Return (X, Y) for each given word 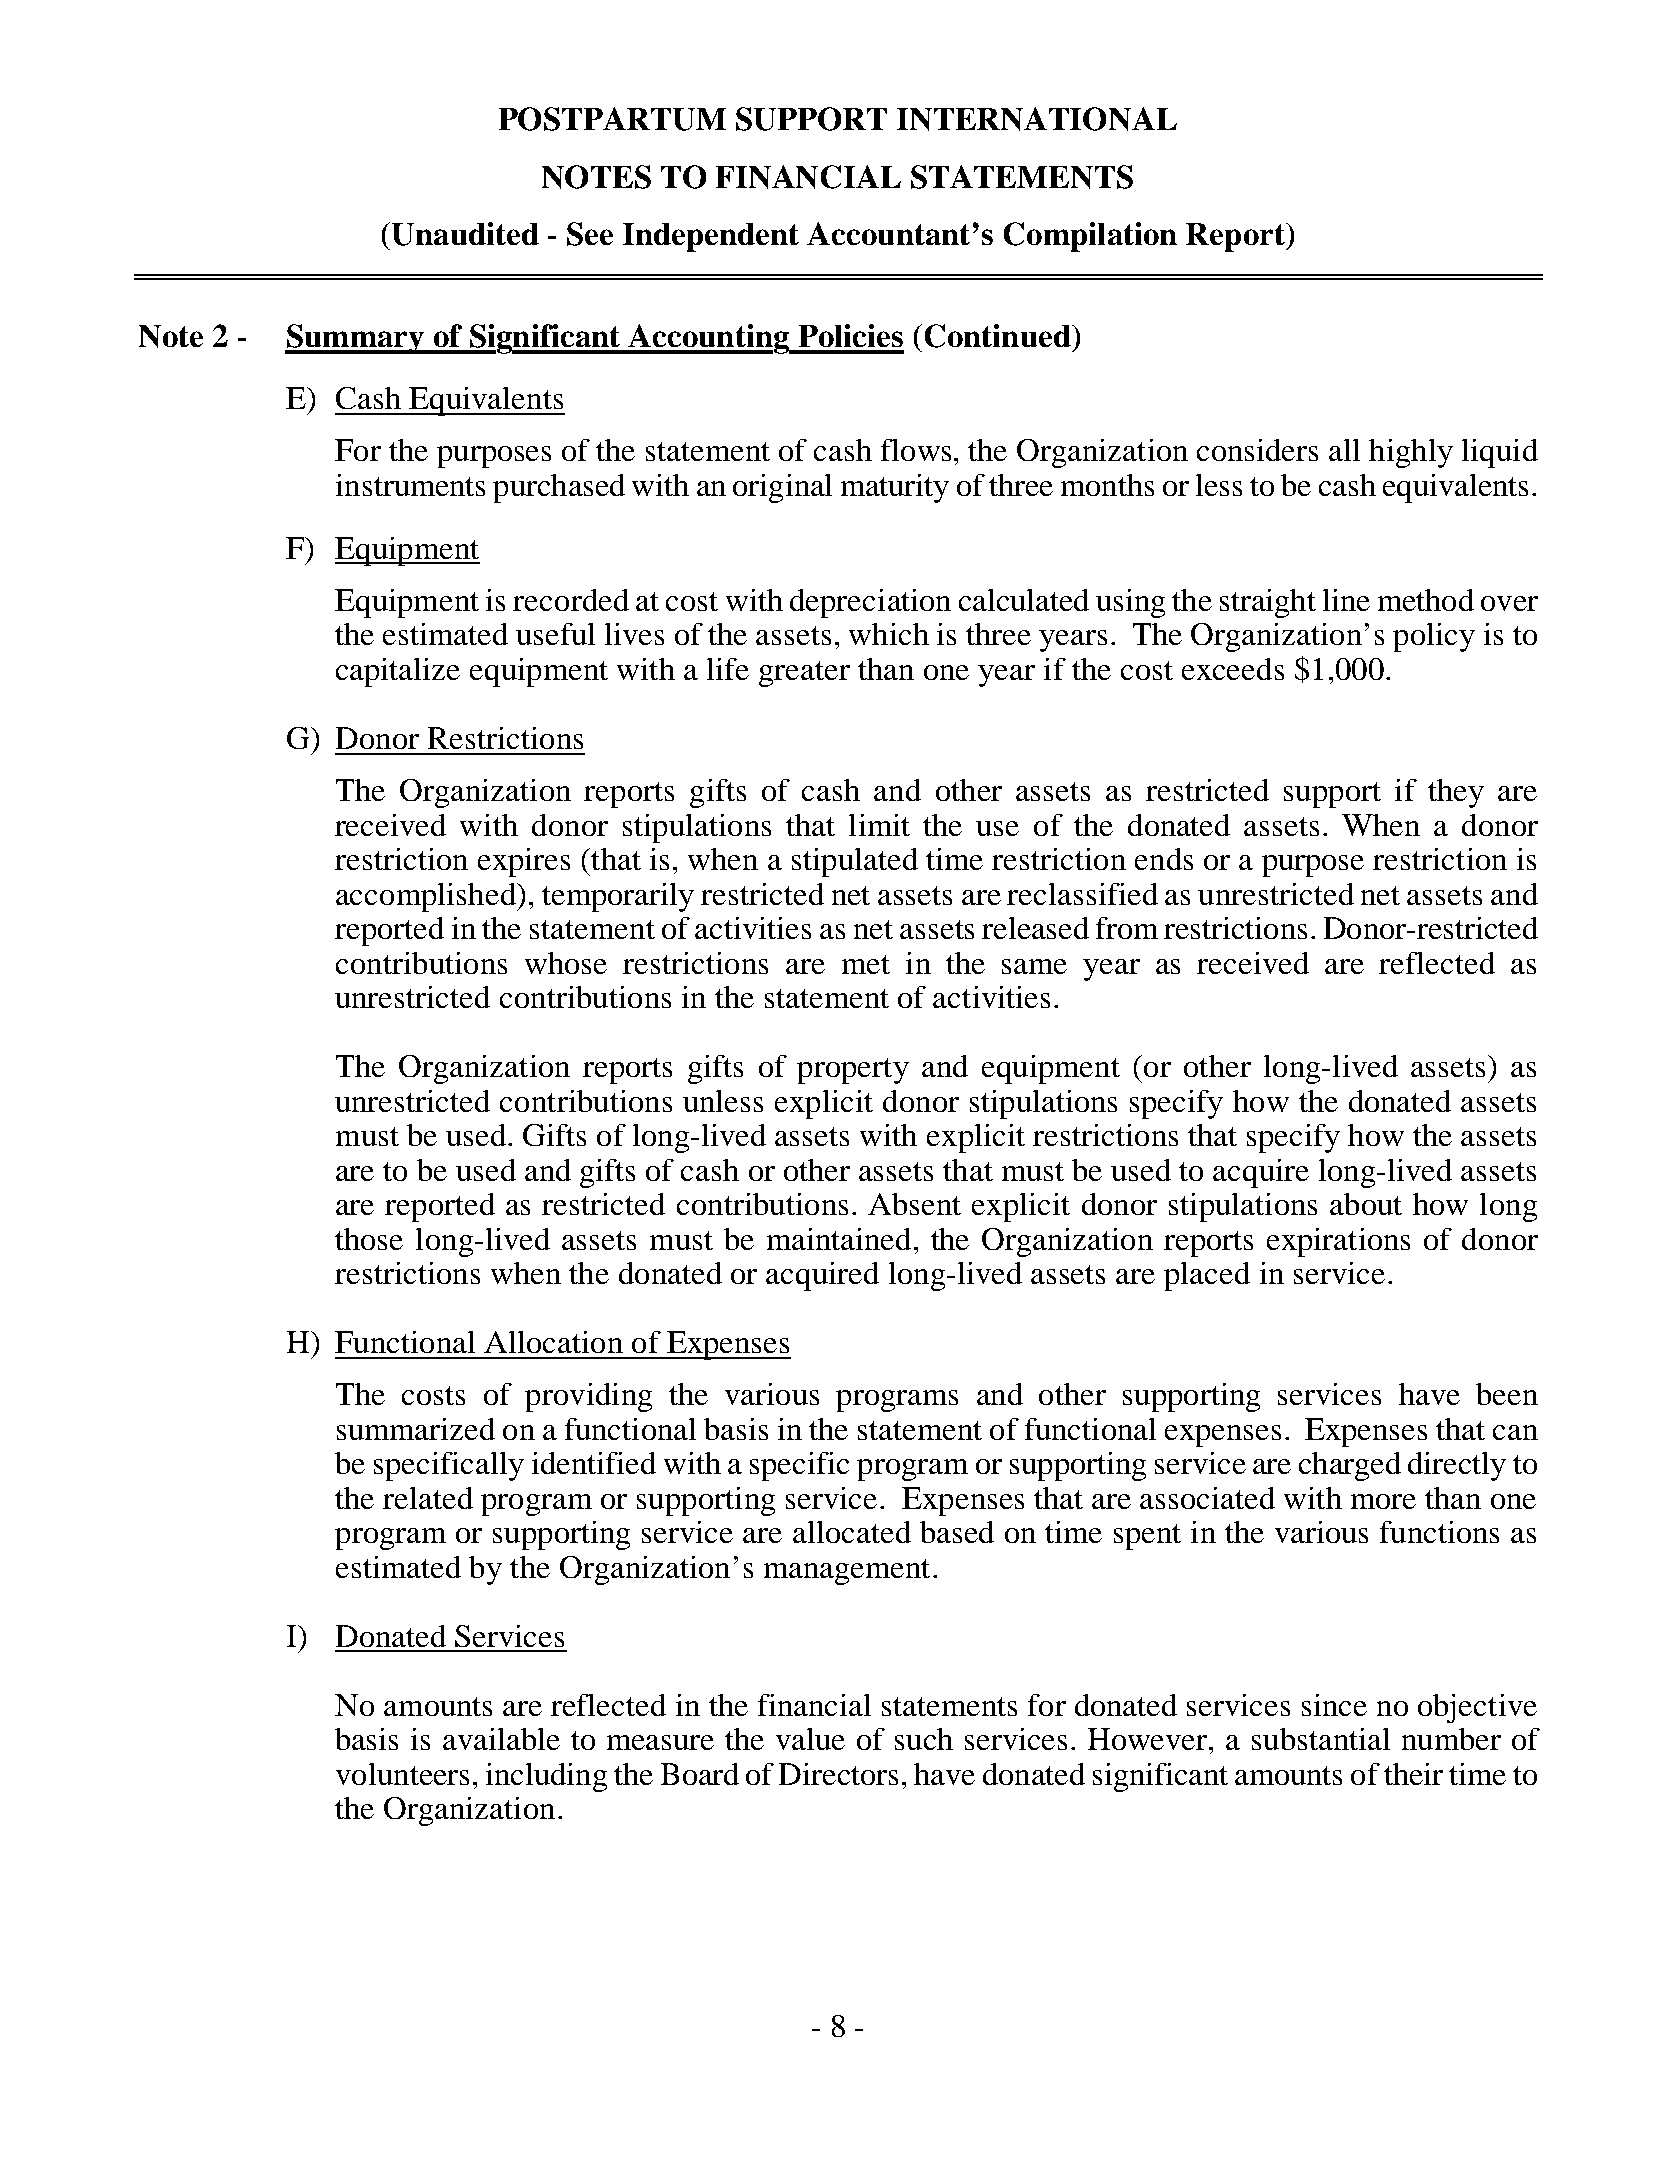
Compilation (1090, 237)
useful (555, 634)
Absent (914, 1204)
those (369, 1239)
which (889, 634)
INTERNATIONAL (1037, 119)
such (924, 1739)
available (501, 1739)
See (590, 234)
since (1334, 1705)
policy (1434, 637)
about (1366, 1204)
